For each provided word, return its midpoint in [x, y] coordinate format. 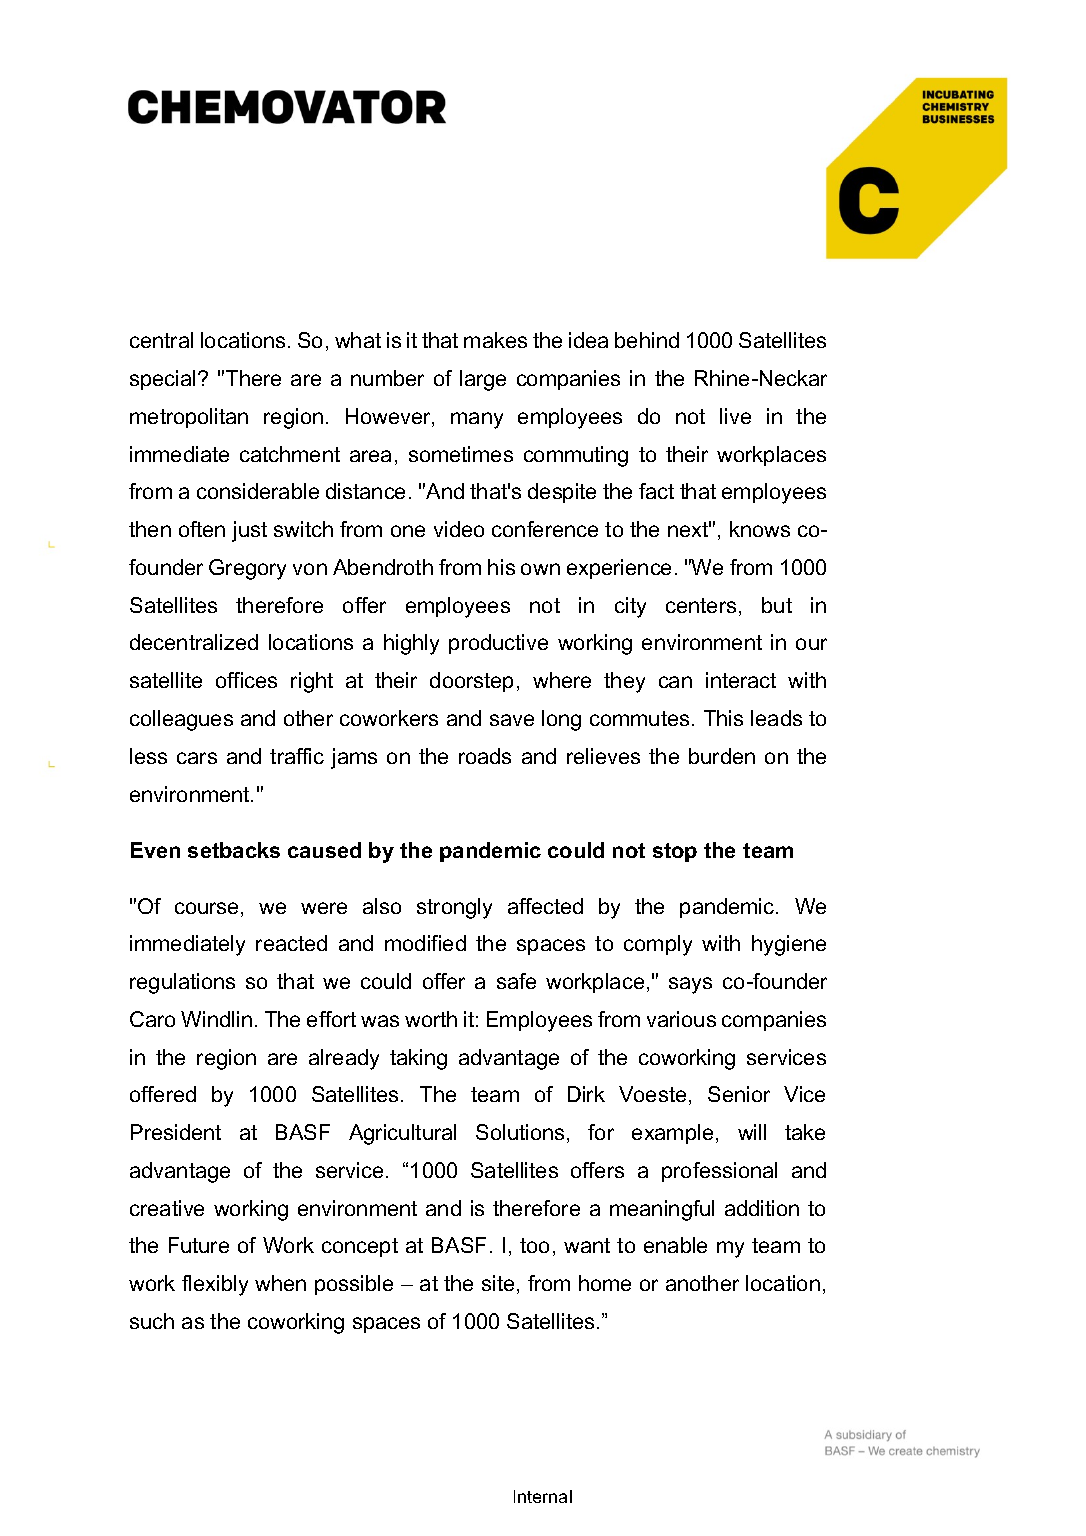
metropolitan [189, 418]
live [735, 416]
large [483, 380]
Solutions [522, 1133]
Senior [739, 1094]
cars [197, 758]
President [176, 1132]
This [723, 718]
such [152, 1321]
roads [485, 756]
